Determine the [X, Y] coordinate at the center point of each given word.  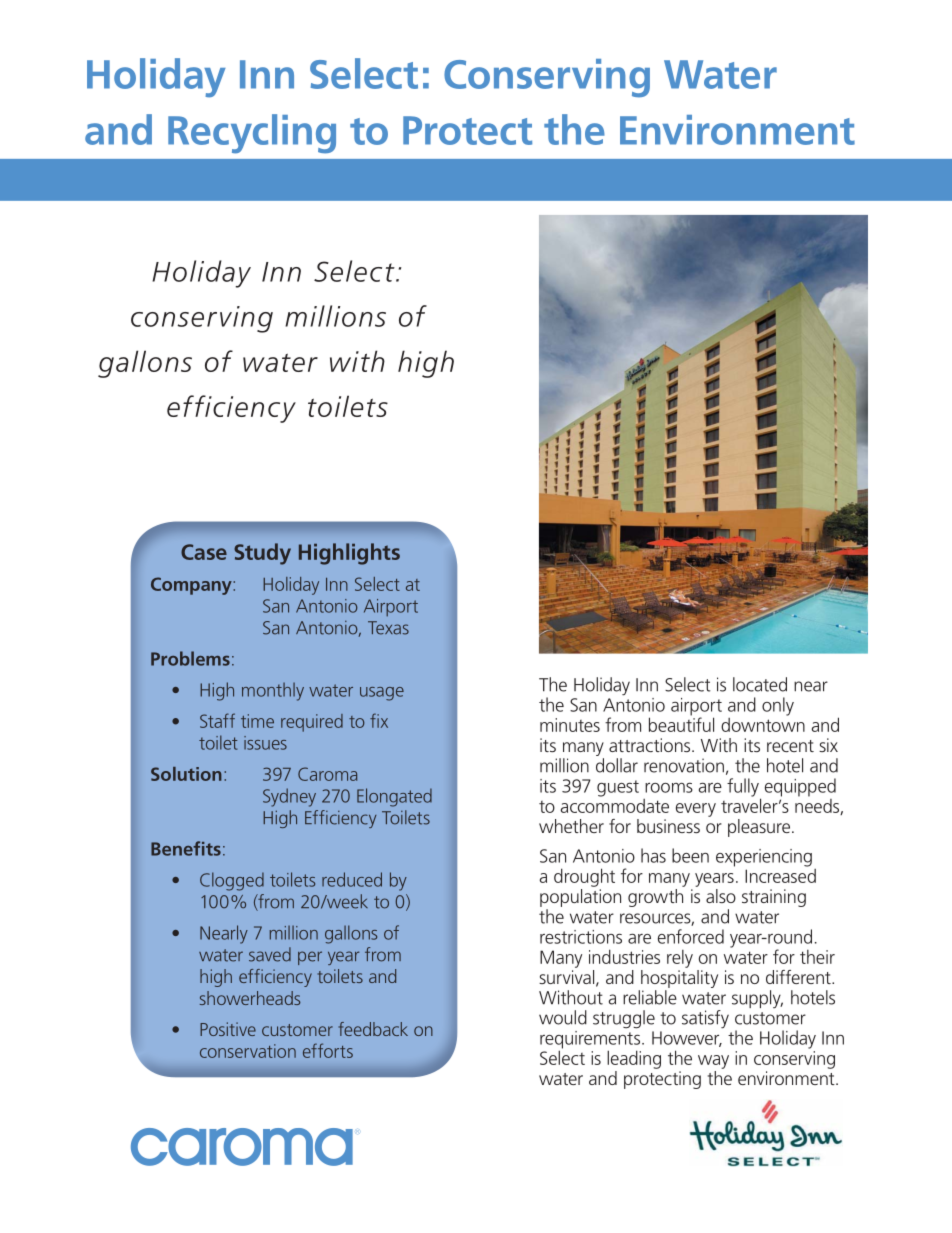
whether [571, 826]
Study [262, 554]
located [760, 684]
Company [192, 586]
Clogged [232, 881]
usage [382, 694]
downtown [763, 723]
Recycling [252, 134]
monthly [273, 691]
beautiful [681, 723]
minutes [570, 725]
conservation [248, 1051]
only [778, 706]
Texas [388, 628]
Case [204, 552]
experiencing [764, 858]
